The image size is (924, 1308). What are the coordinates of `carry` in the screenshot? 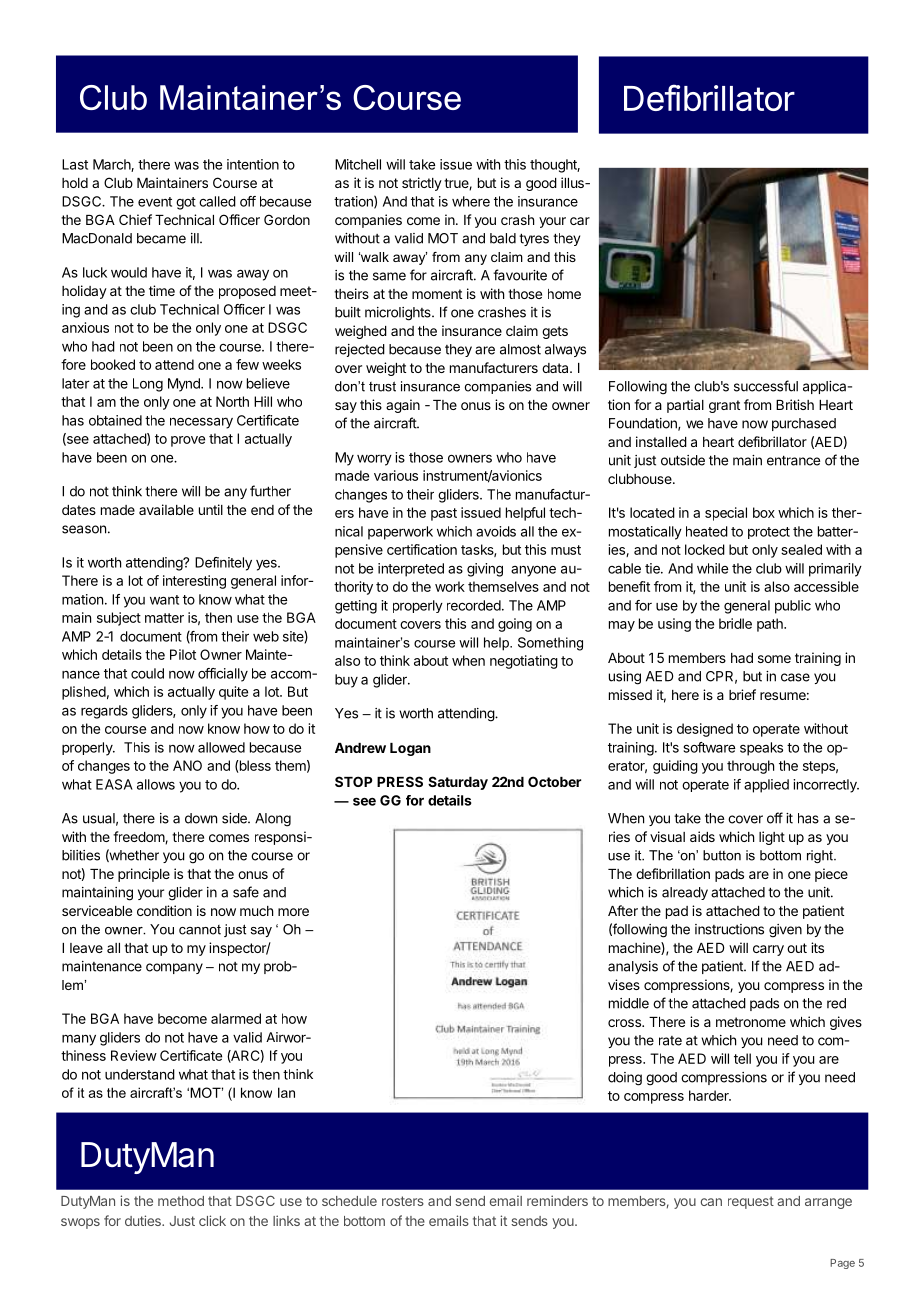 It's located at (768, 950).
